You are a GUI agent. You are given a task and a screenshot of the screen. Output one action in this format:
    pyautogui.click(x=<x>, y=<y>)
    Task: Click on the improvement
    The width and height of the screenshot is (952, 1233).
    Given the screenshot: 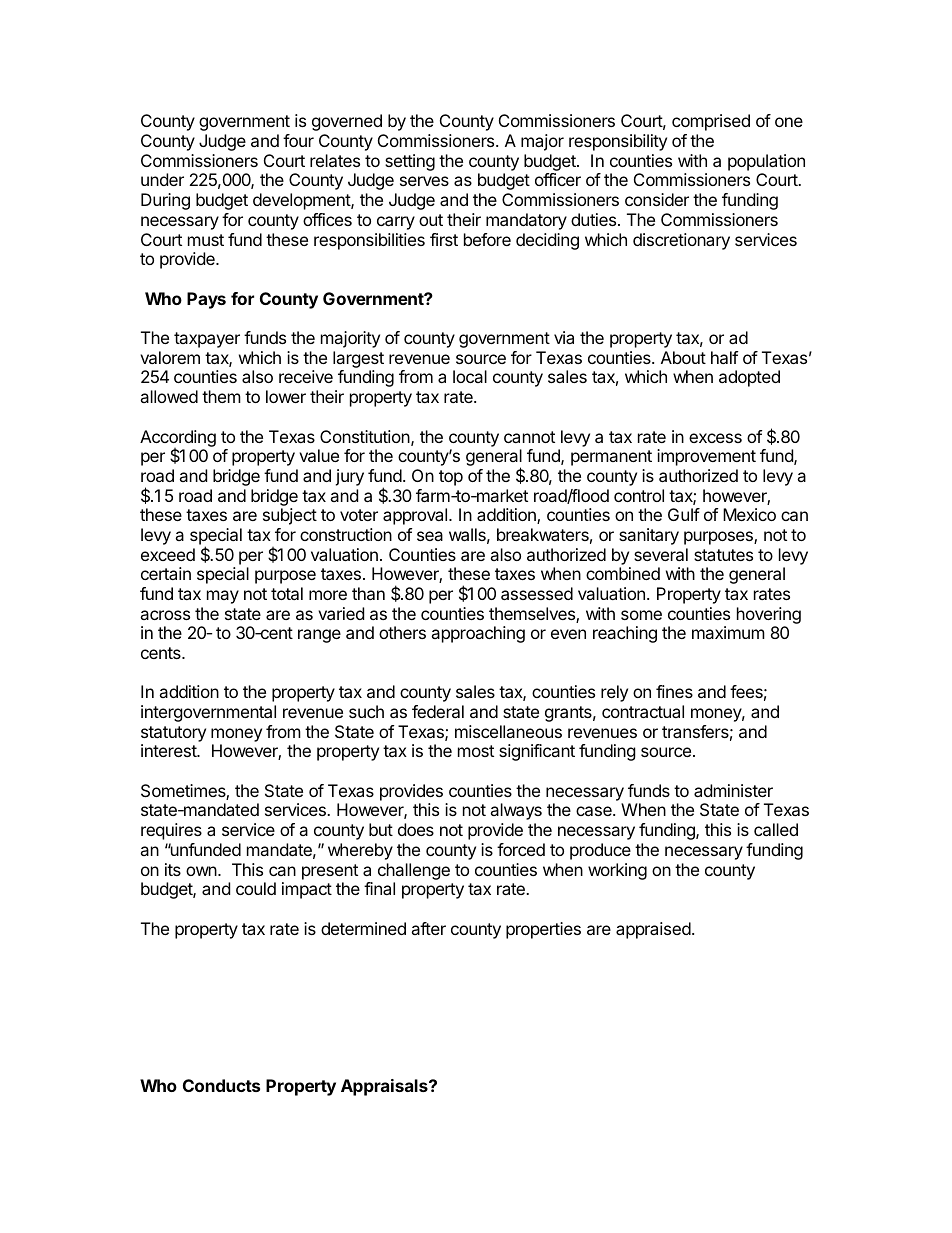 What is the action you would take?
    pyautogui.click(x=706, y=457)
